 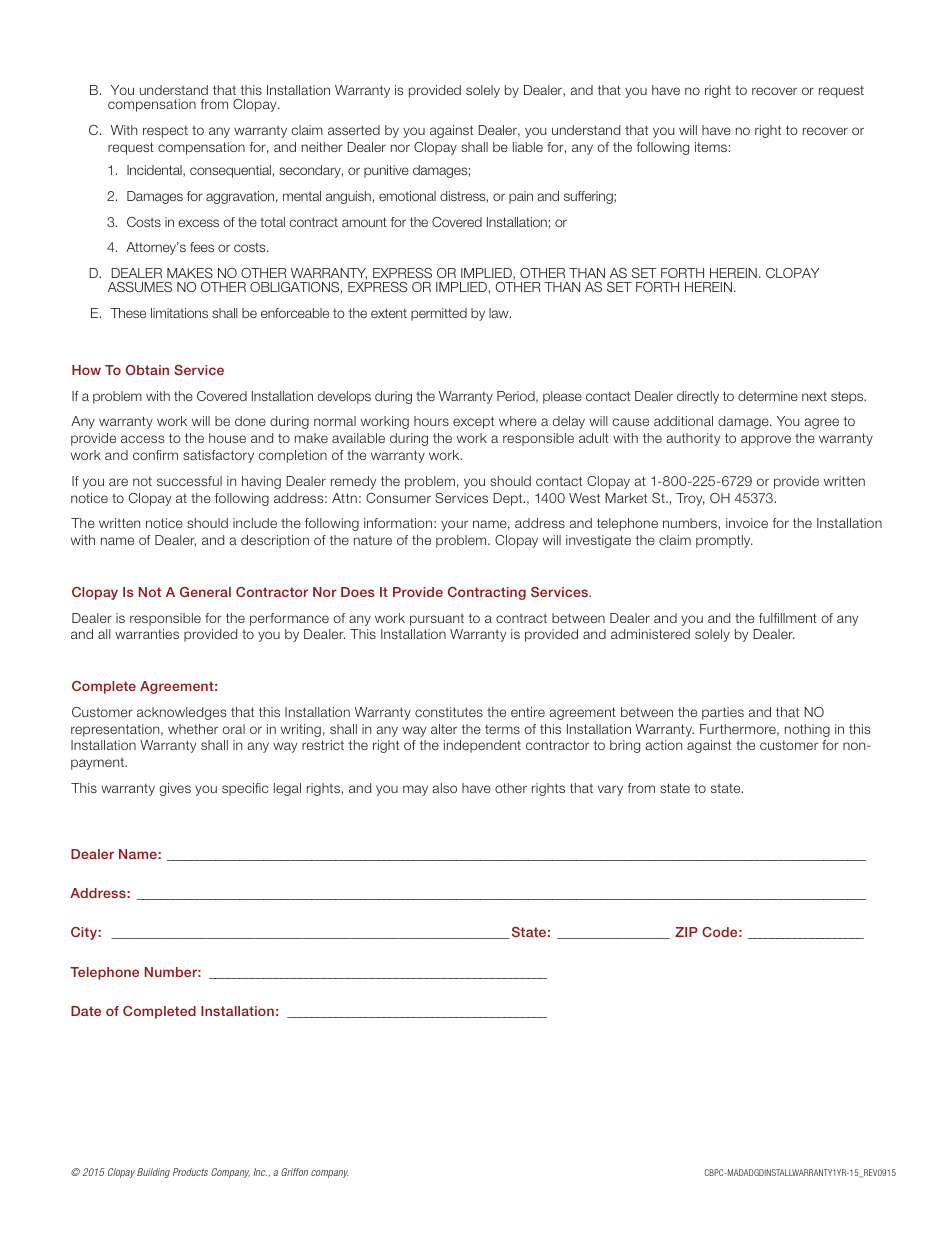 I want to click on Products, so click(x=190, y=1172).
